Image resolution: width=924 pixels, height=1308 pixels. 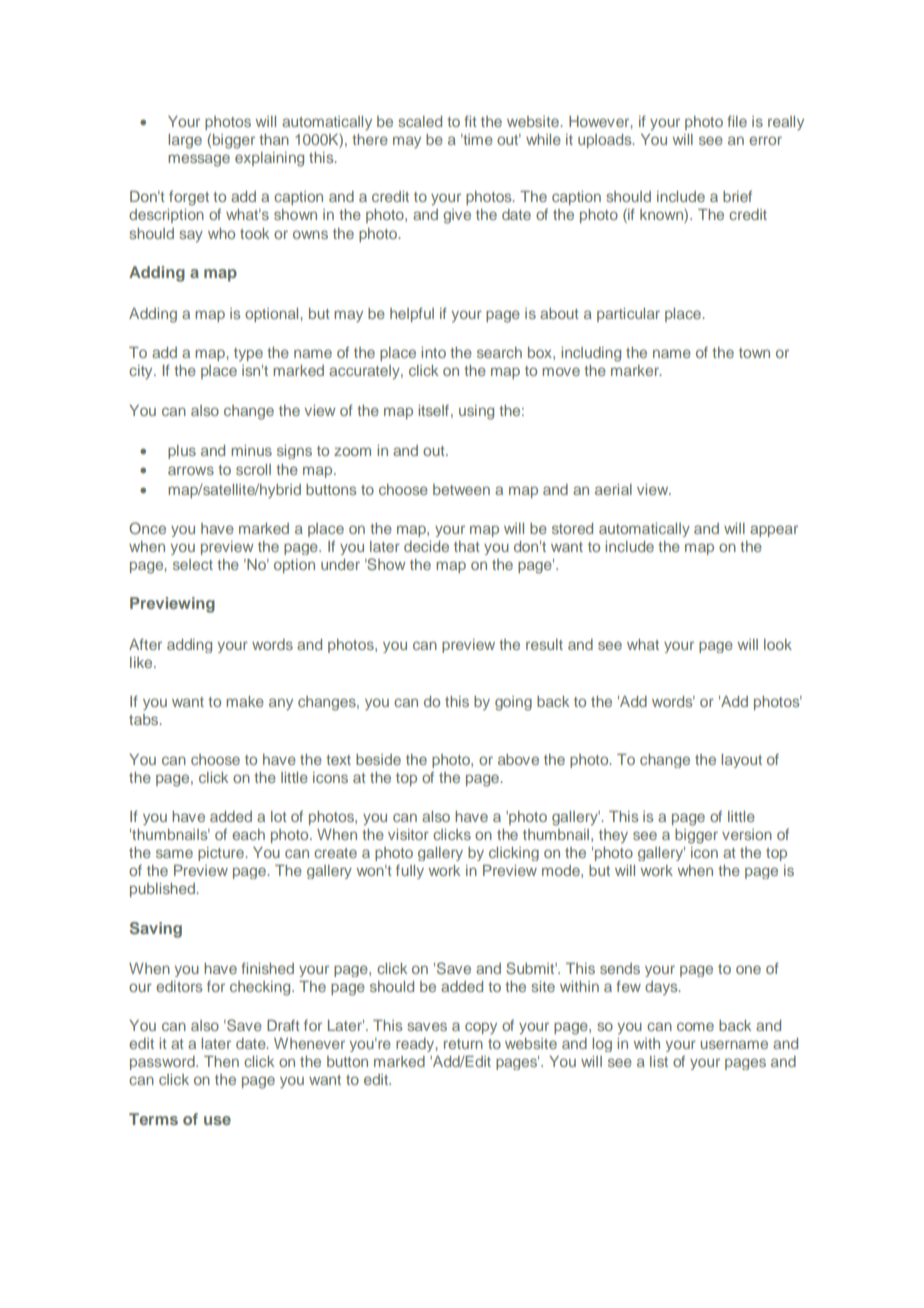 What do you see at coordinates (741, 761) in the screenshot?
I see `layout` at bounding box center [741, 761].
